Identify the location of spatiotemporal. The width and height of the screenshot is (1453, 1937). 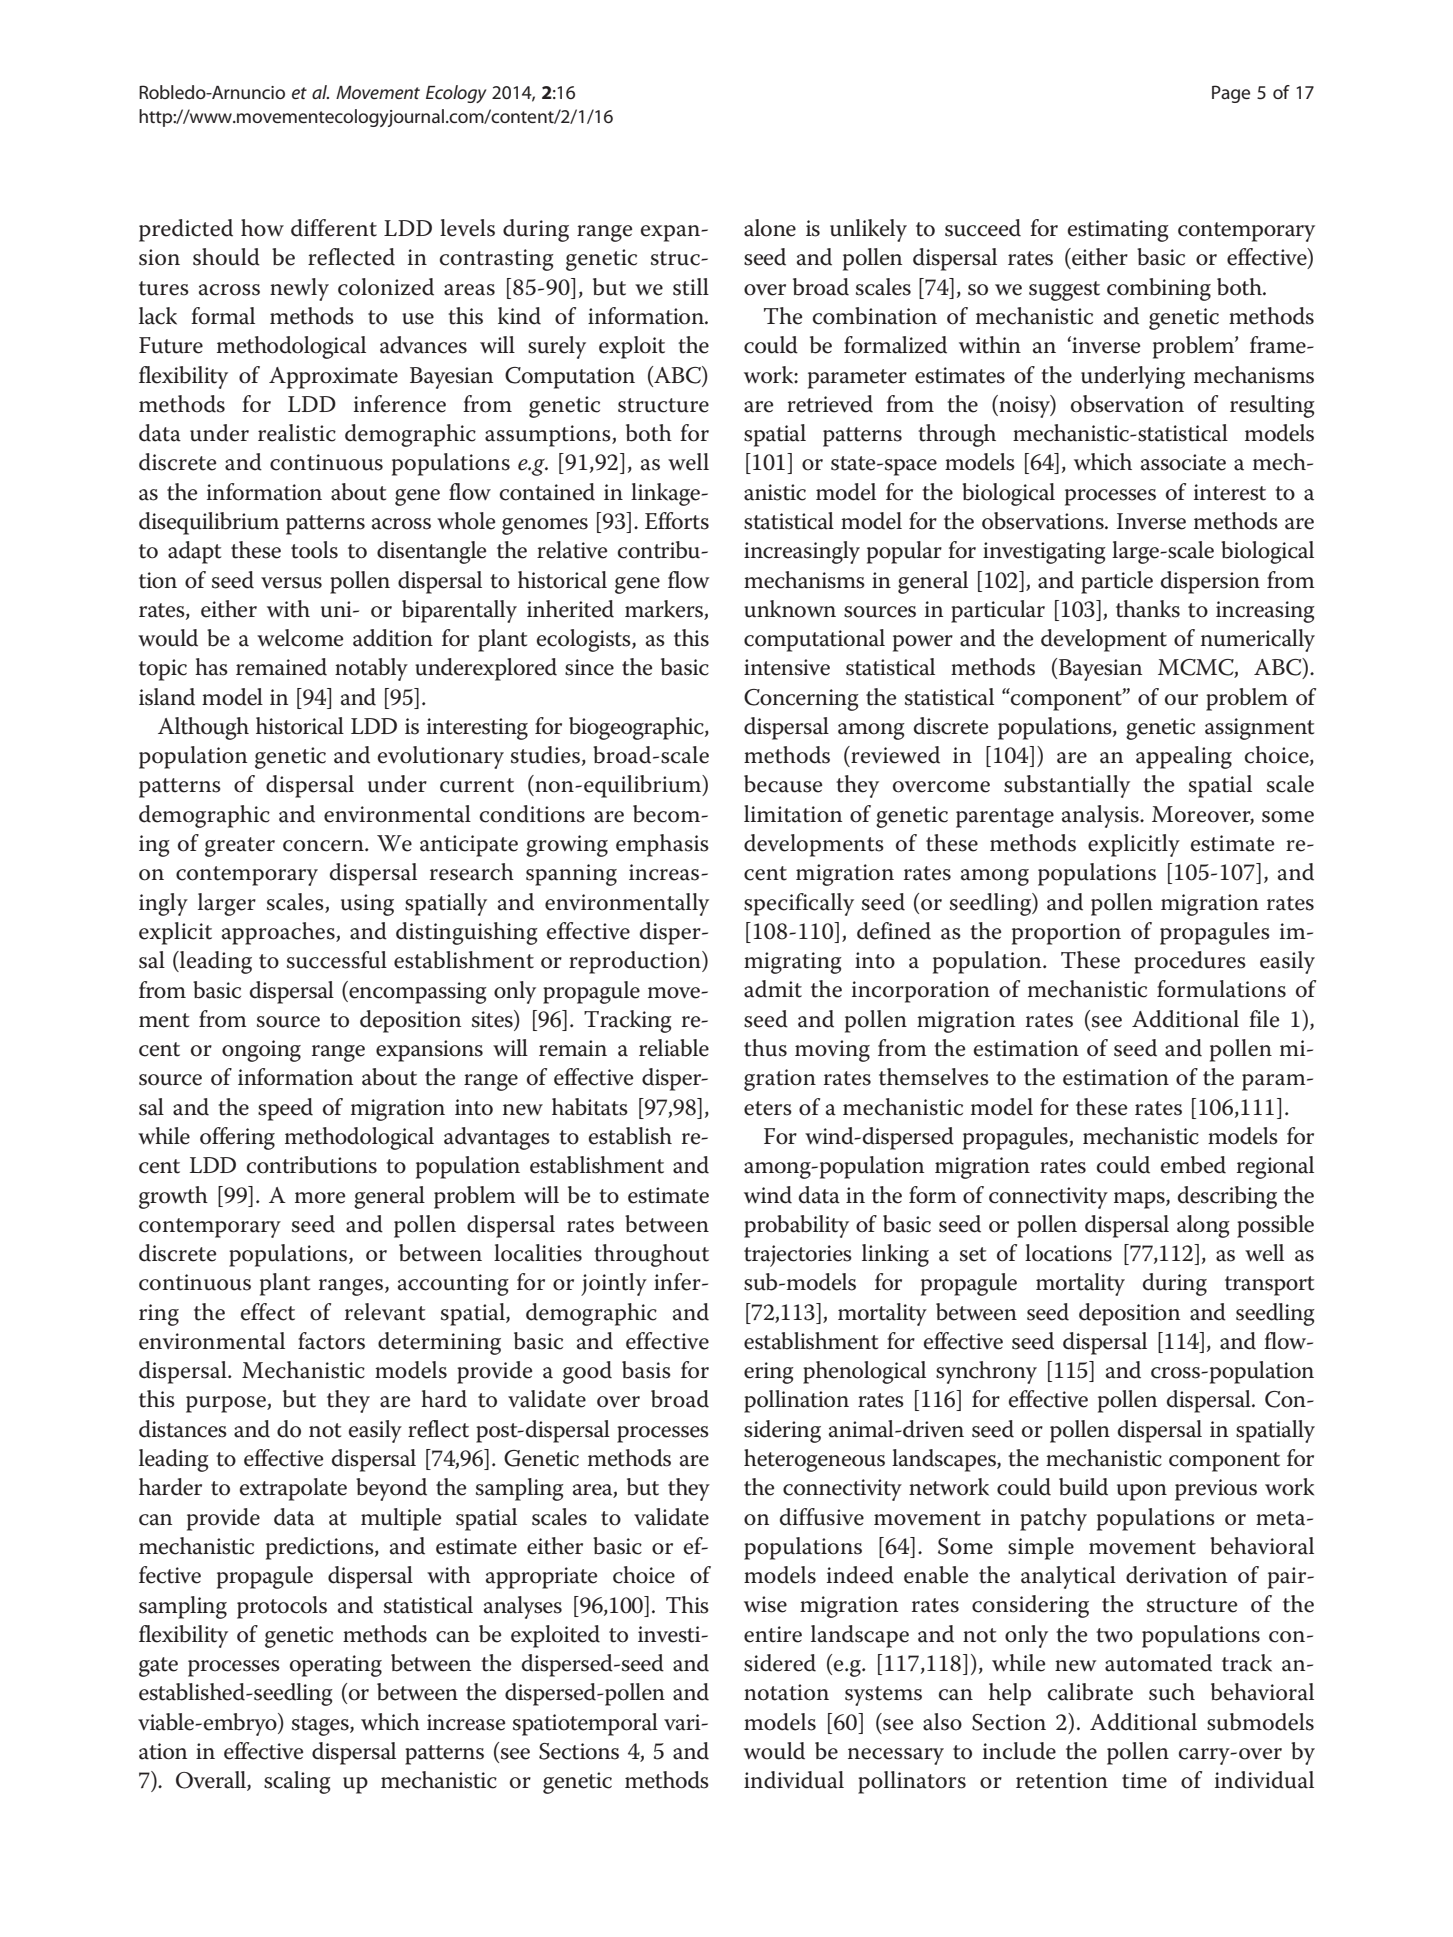
(585, 1724).
